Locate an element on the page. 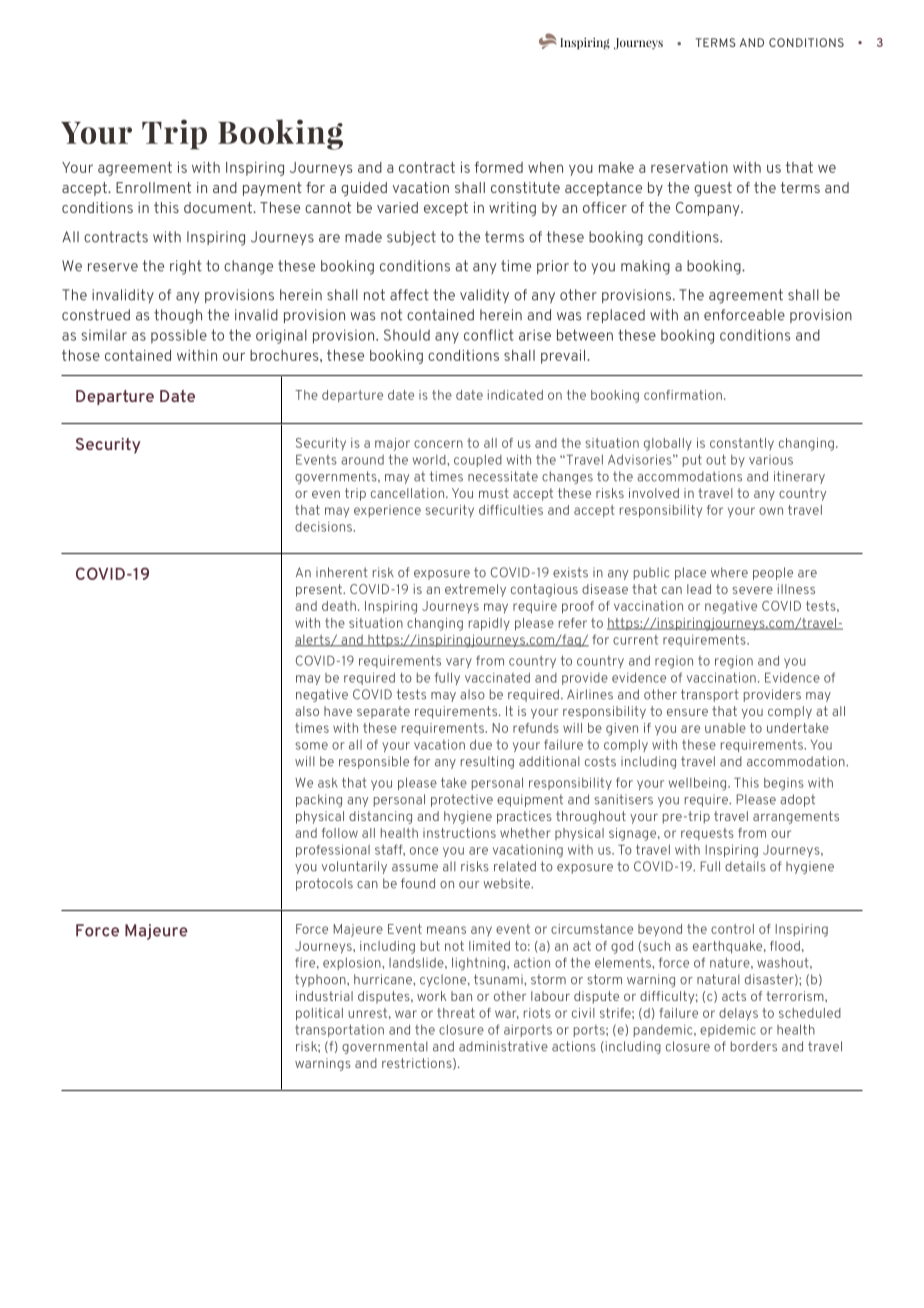 The height and width of the image is (1308, 924). details is located at coordinates (745, 866).
